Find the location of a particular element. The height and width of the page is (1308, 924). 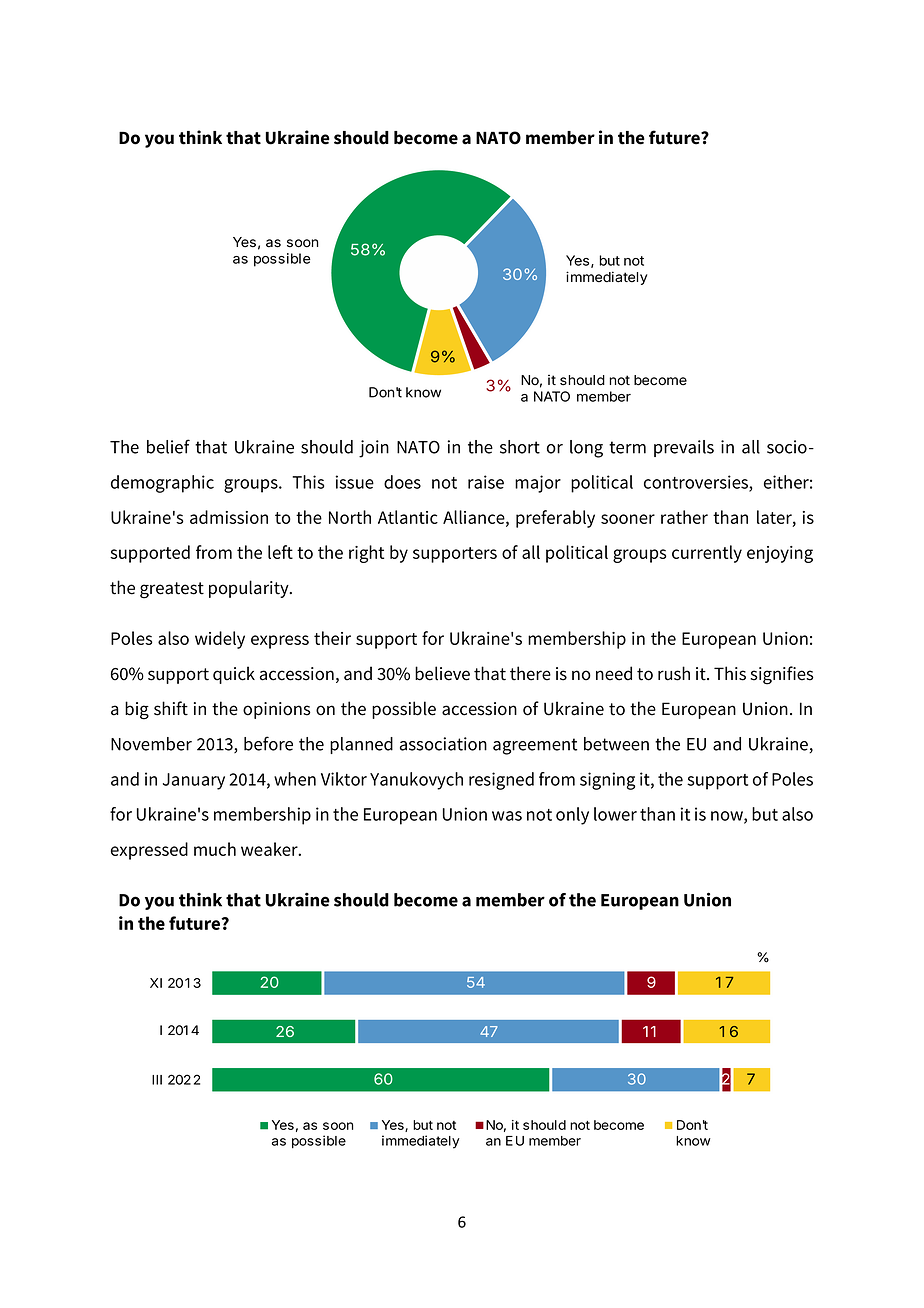

belief is located at coordinates (168, 446).
